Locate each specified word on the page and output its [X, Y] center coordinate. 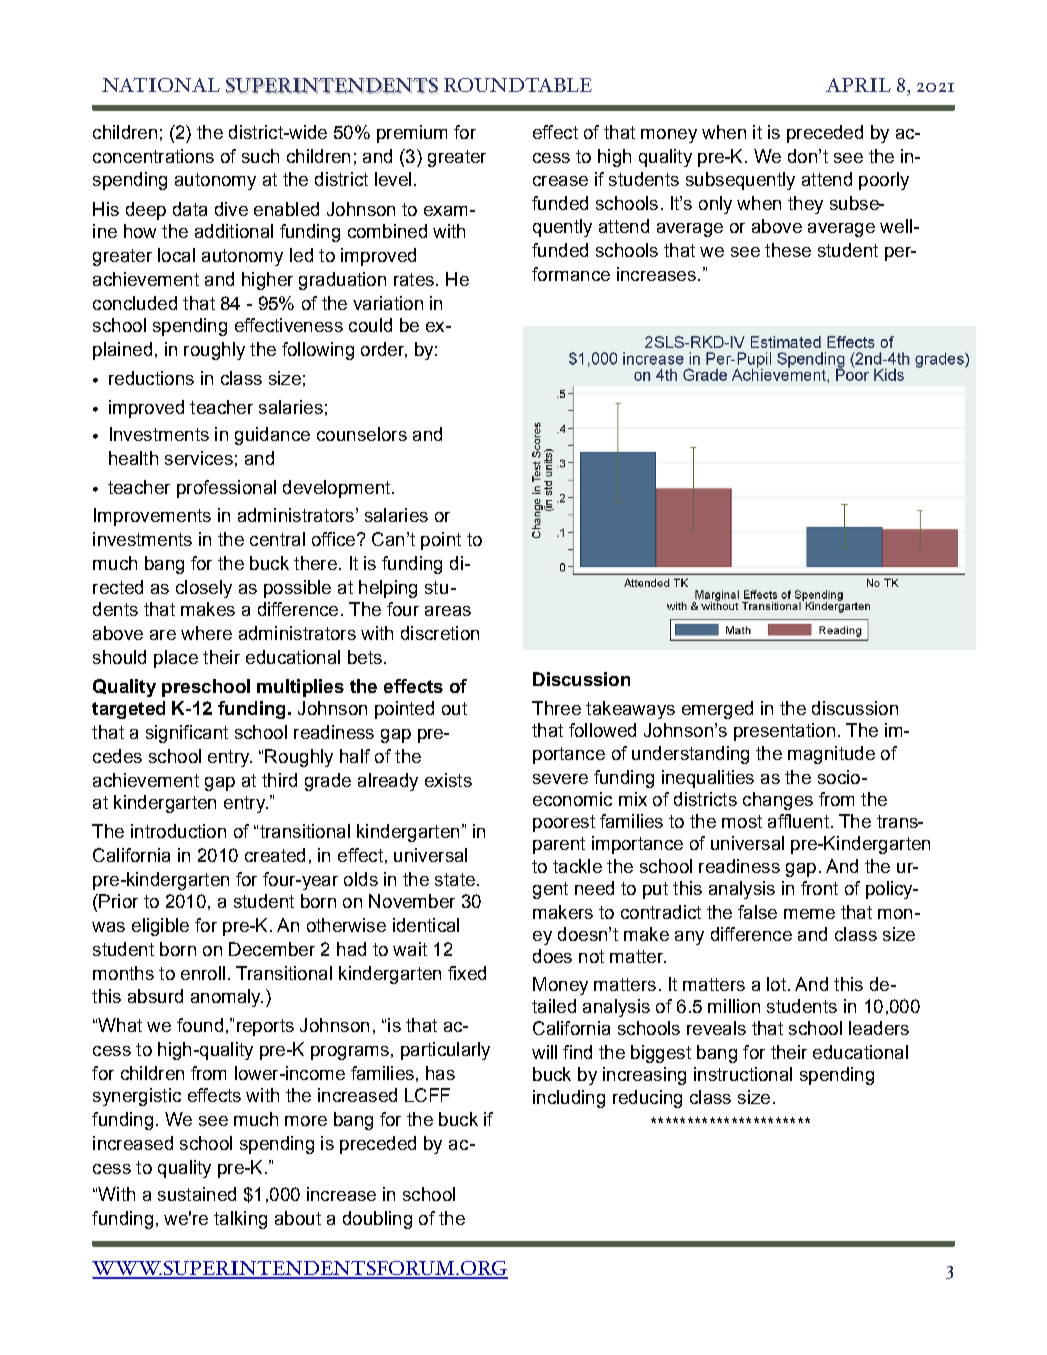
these [788, 250]
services [199, 458]
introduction [178, 831]
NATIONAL [161, 85]
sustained [197, 1194]
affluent [798, 821]
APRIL [858, 85]
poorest [564, 823]
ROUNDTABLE [518, 85]
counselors [362, 434]
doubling [377, 1220]
